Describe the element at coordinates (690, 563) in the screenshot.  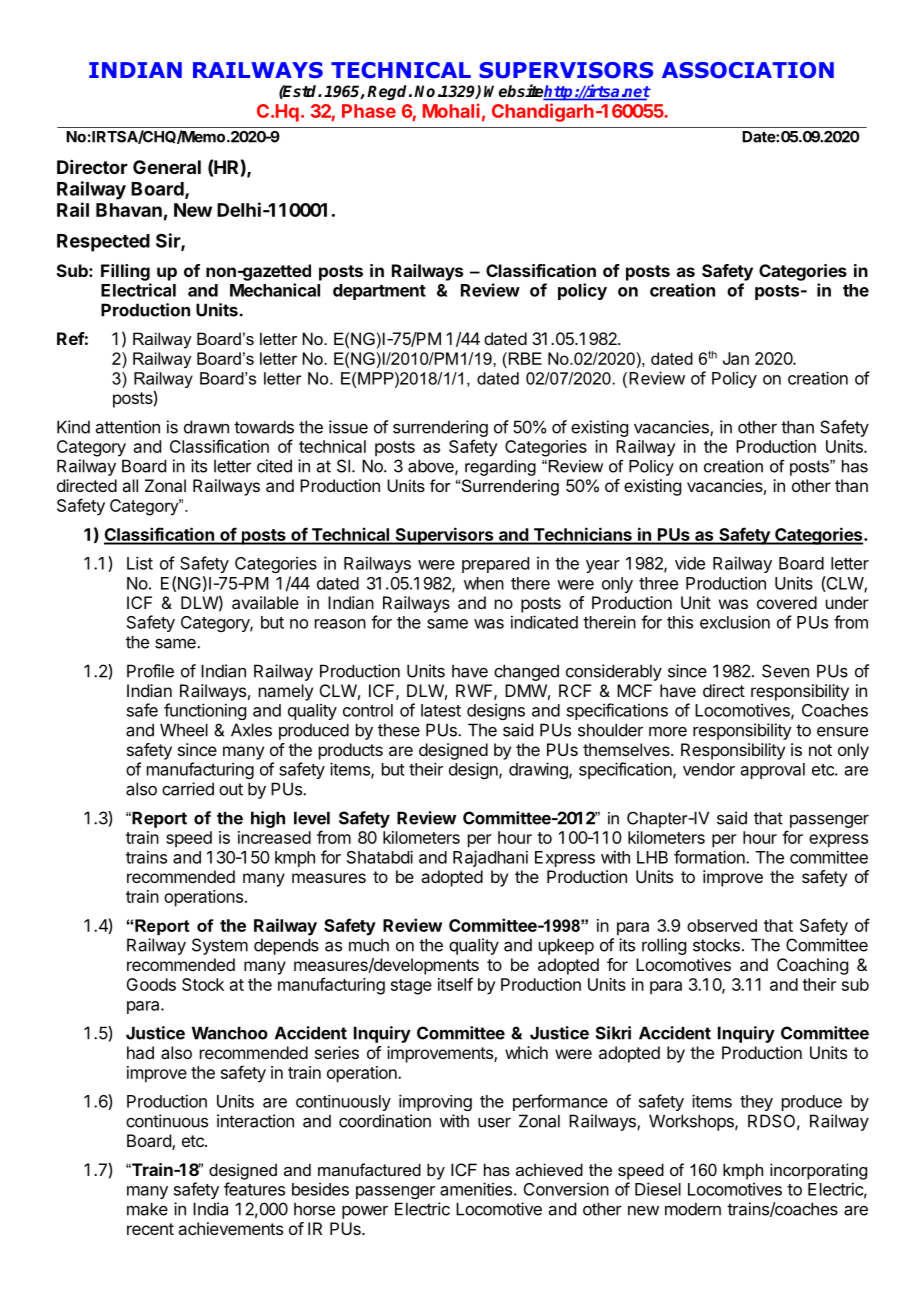
I see `vide` at that location.
